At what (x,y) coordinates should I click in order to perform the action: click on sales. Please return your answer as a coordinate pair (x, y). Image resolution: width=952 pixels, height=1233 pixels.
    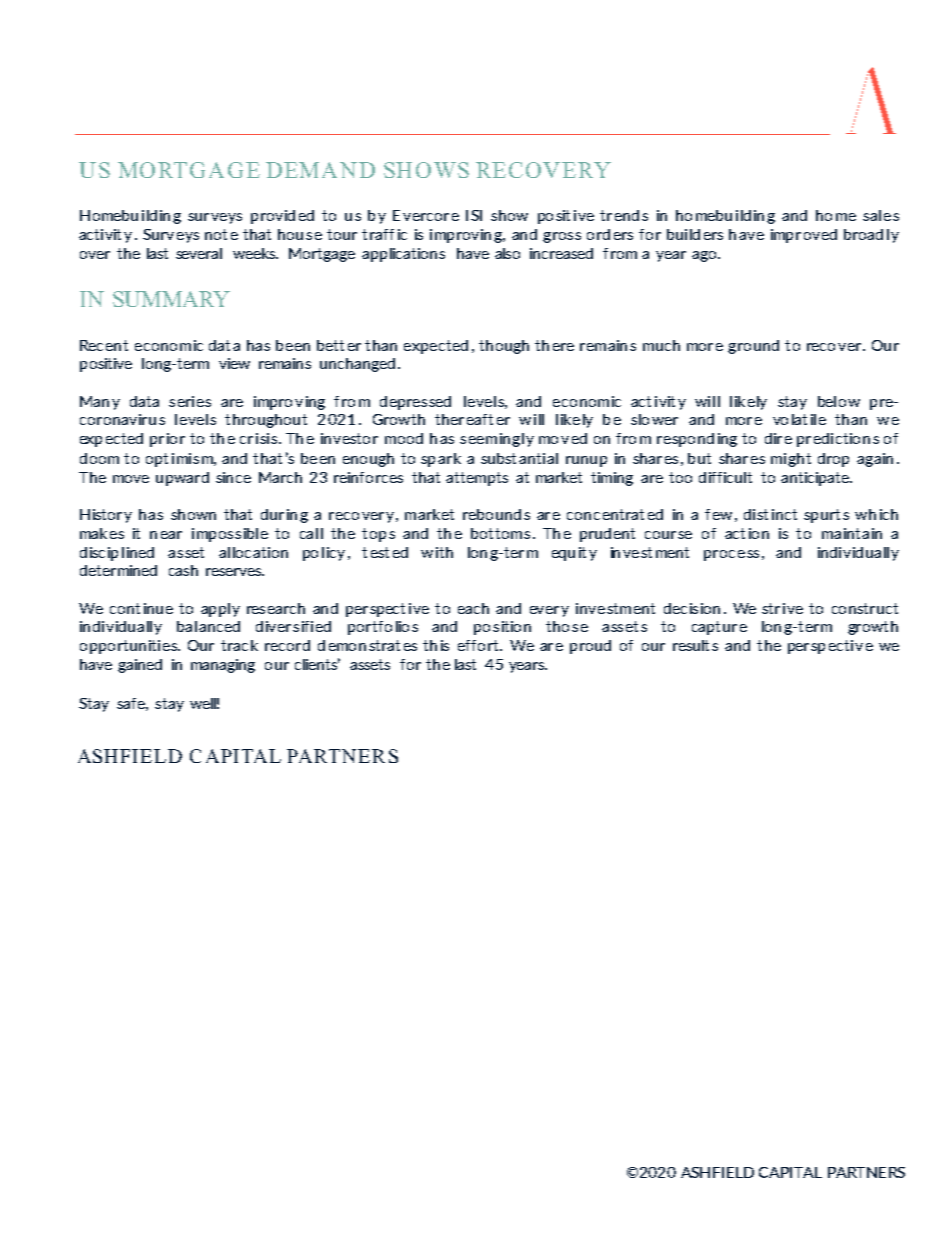
    Looking at the image, I should click on (881, 215).
